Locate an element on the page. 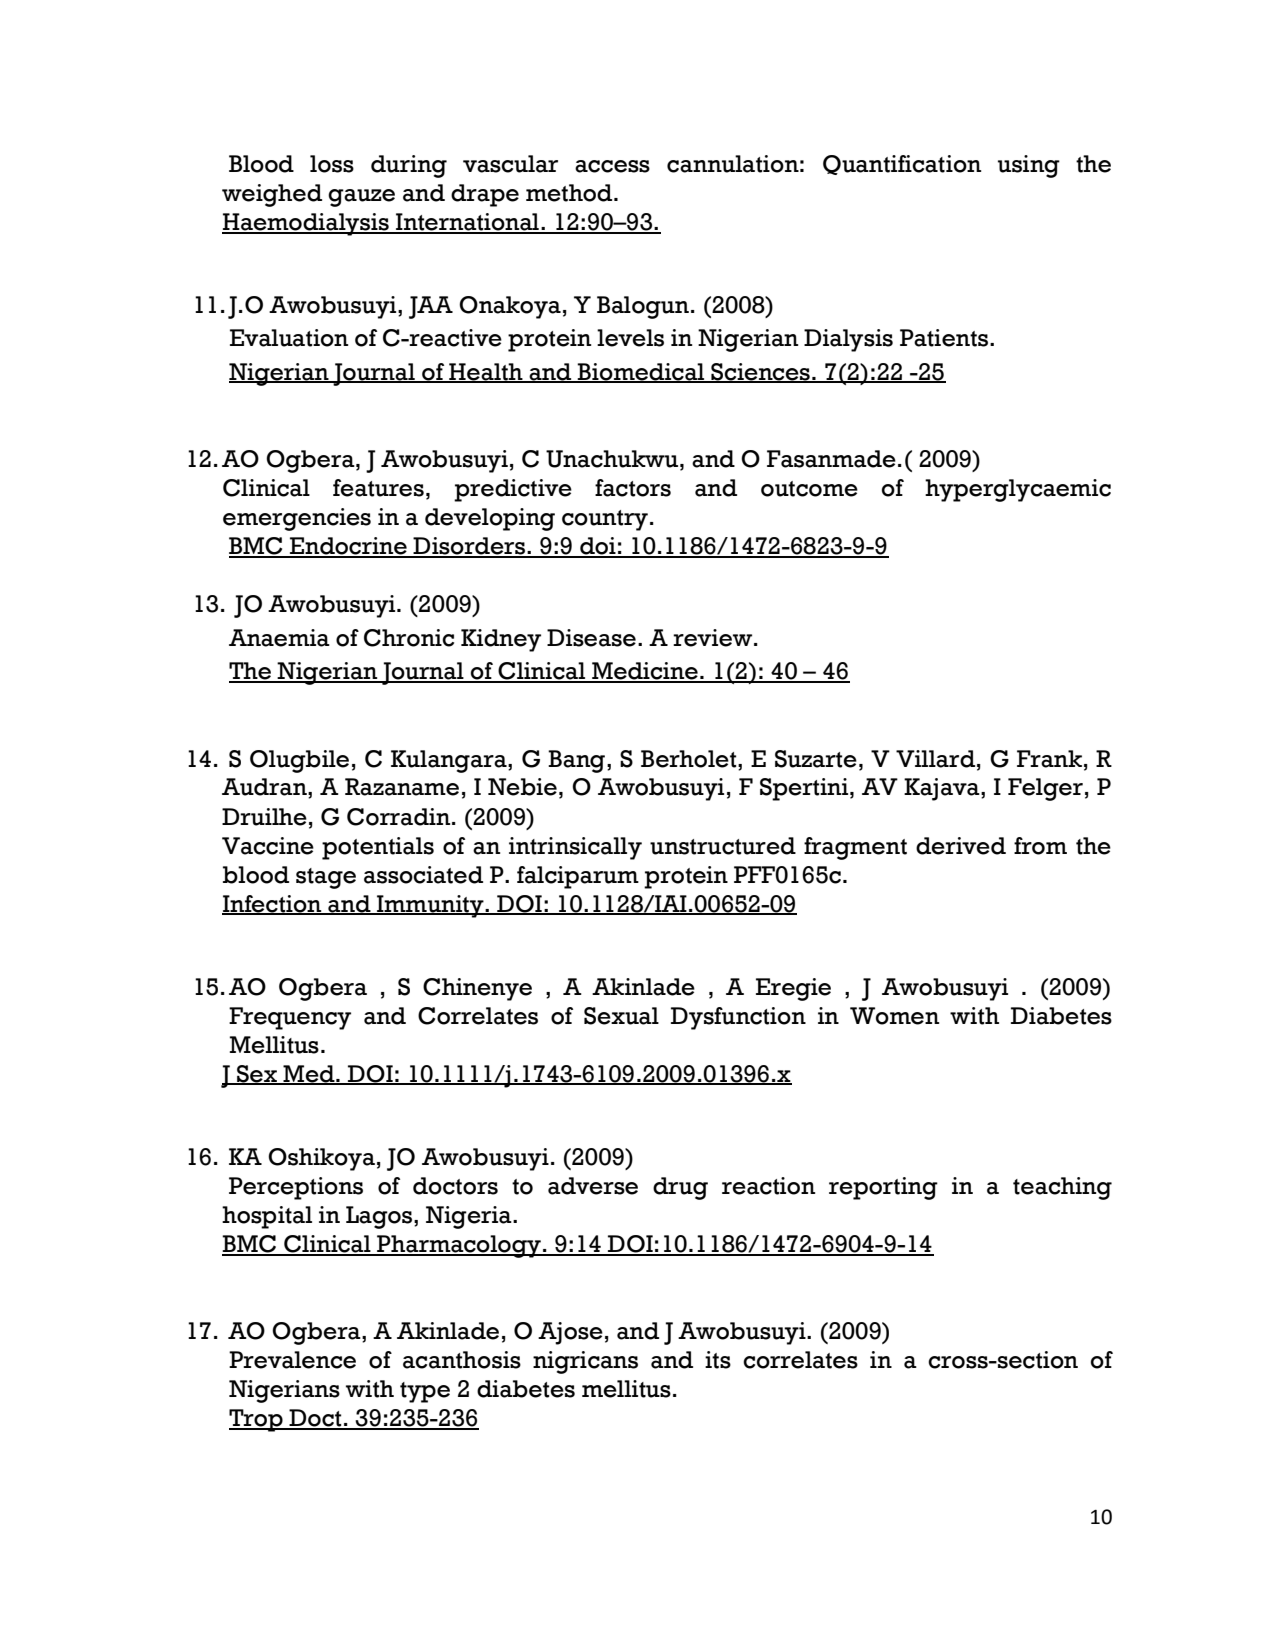 This page has height=1632, width=1261. access is located at coordinates (612, 166).
